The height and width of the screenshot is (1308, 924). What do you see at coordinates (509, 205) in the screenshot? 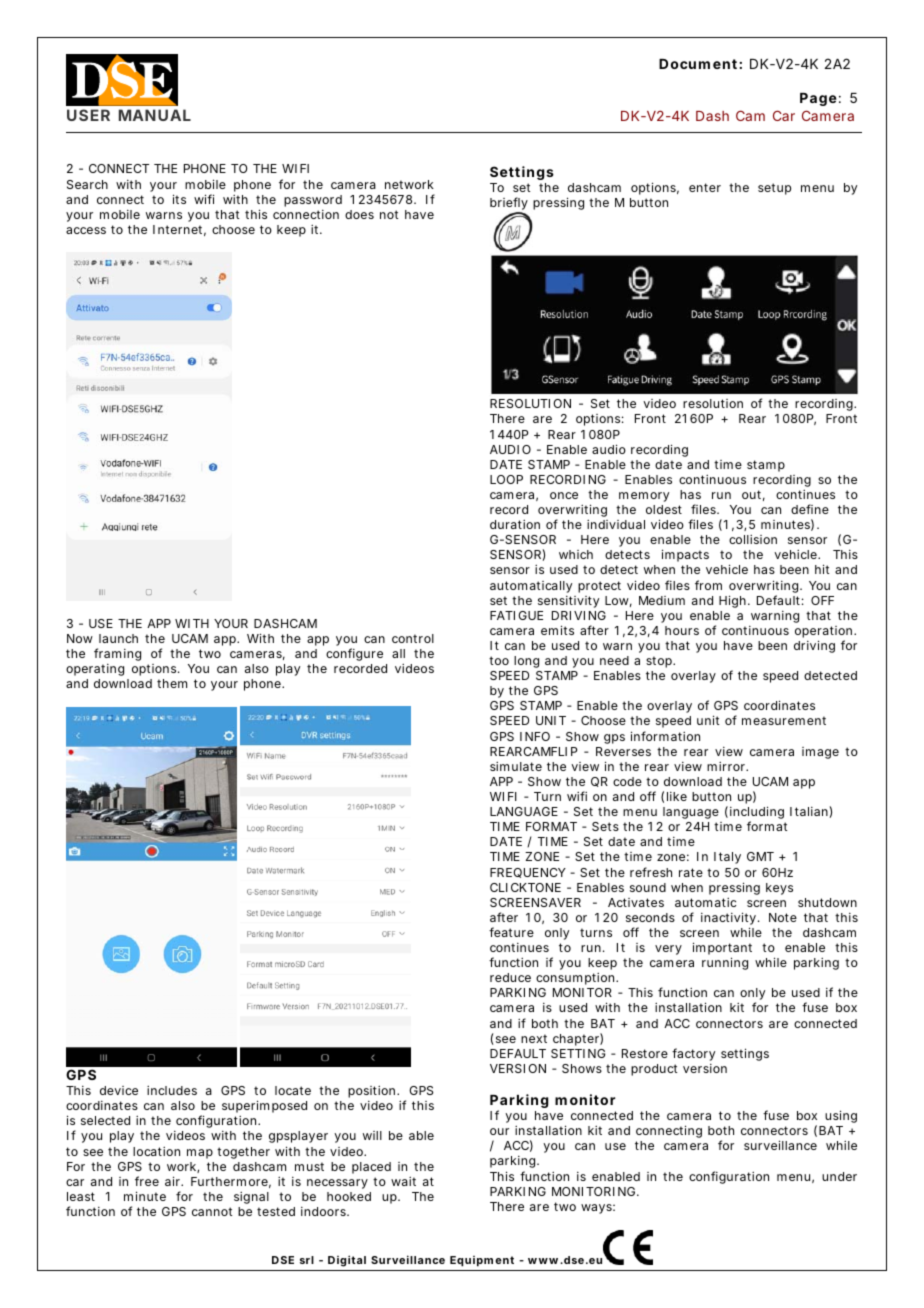
I see `briefly` at bounding box center [509, 205].
